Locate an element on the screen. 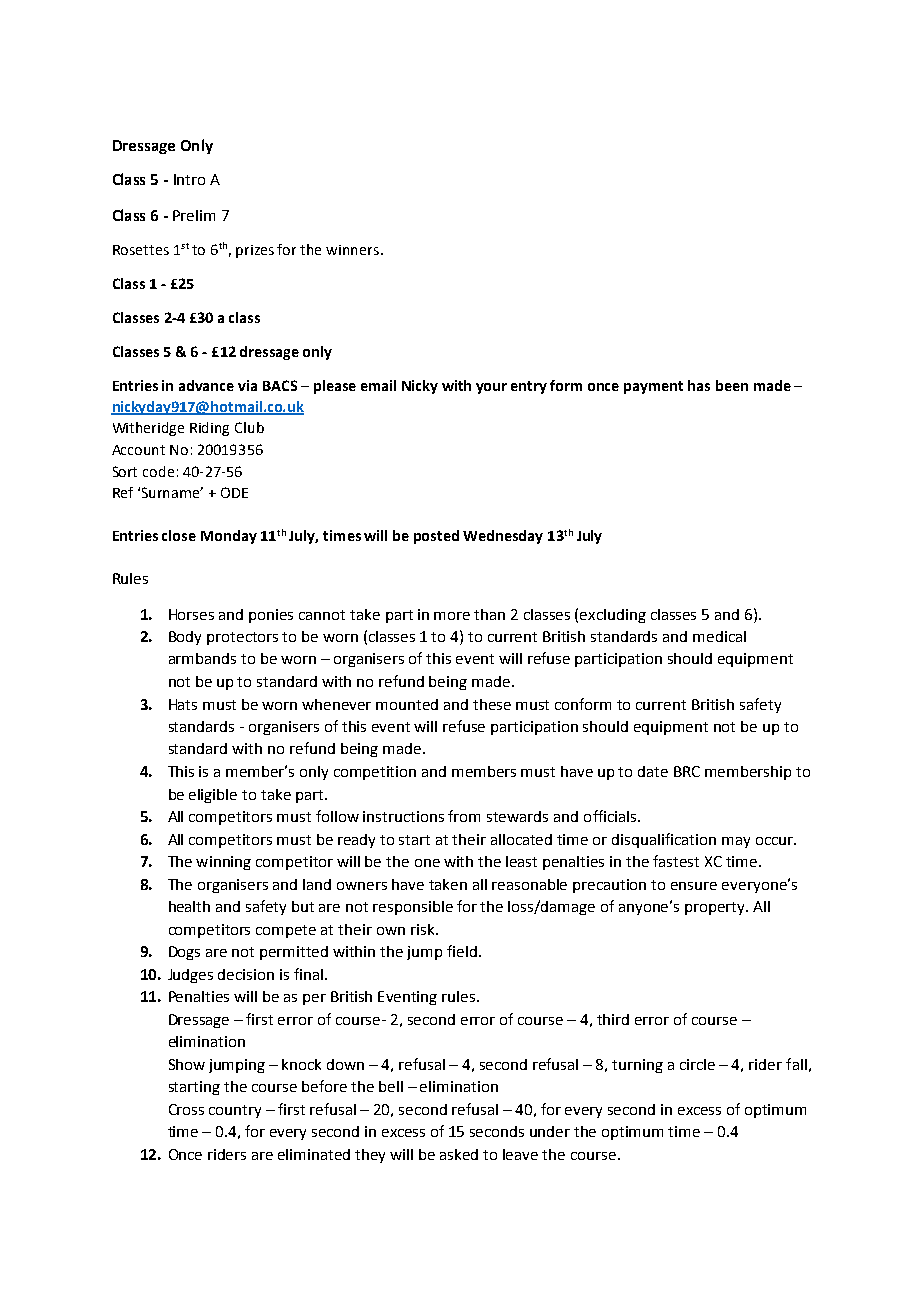 The width and height of the screenshot is (924, 1308). has is located at coordinates (699, 385).
